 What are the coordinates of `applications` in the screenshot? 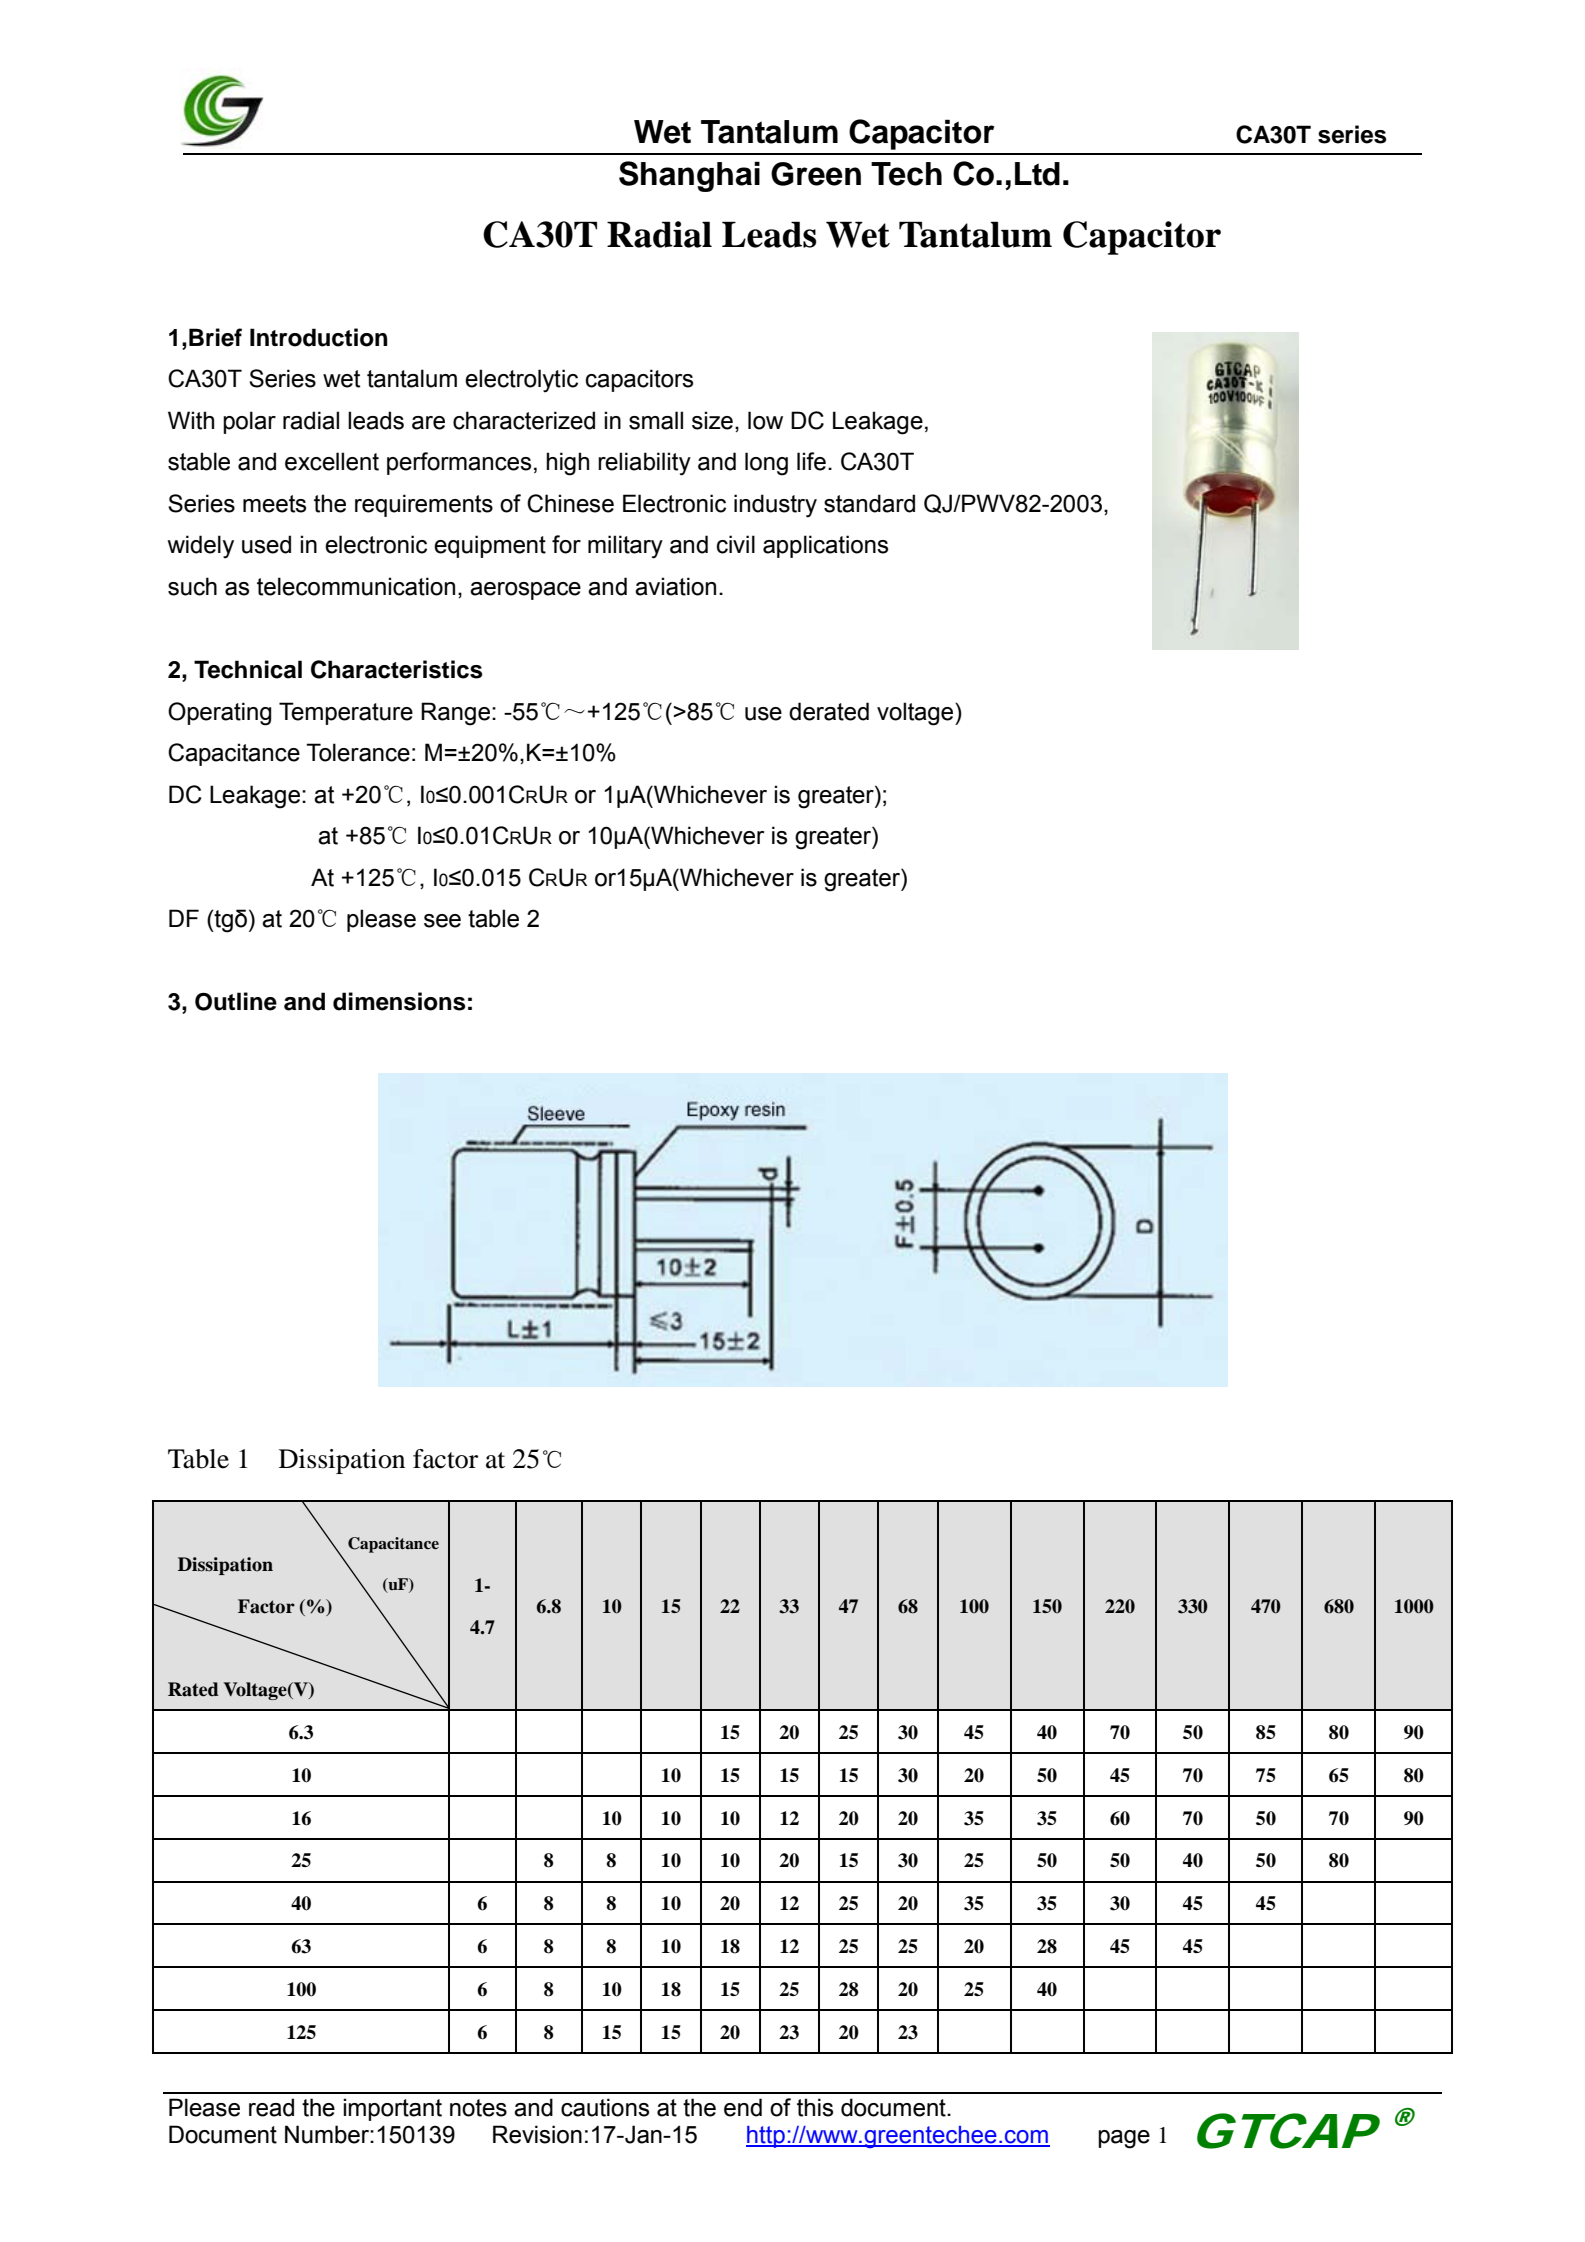 It's located at (825, 546).
